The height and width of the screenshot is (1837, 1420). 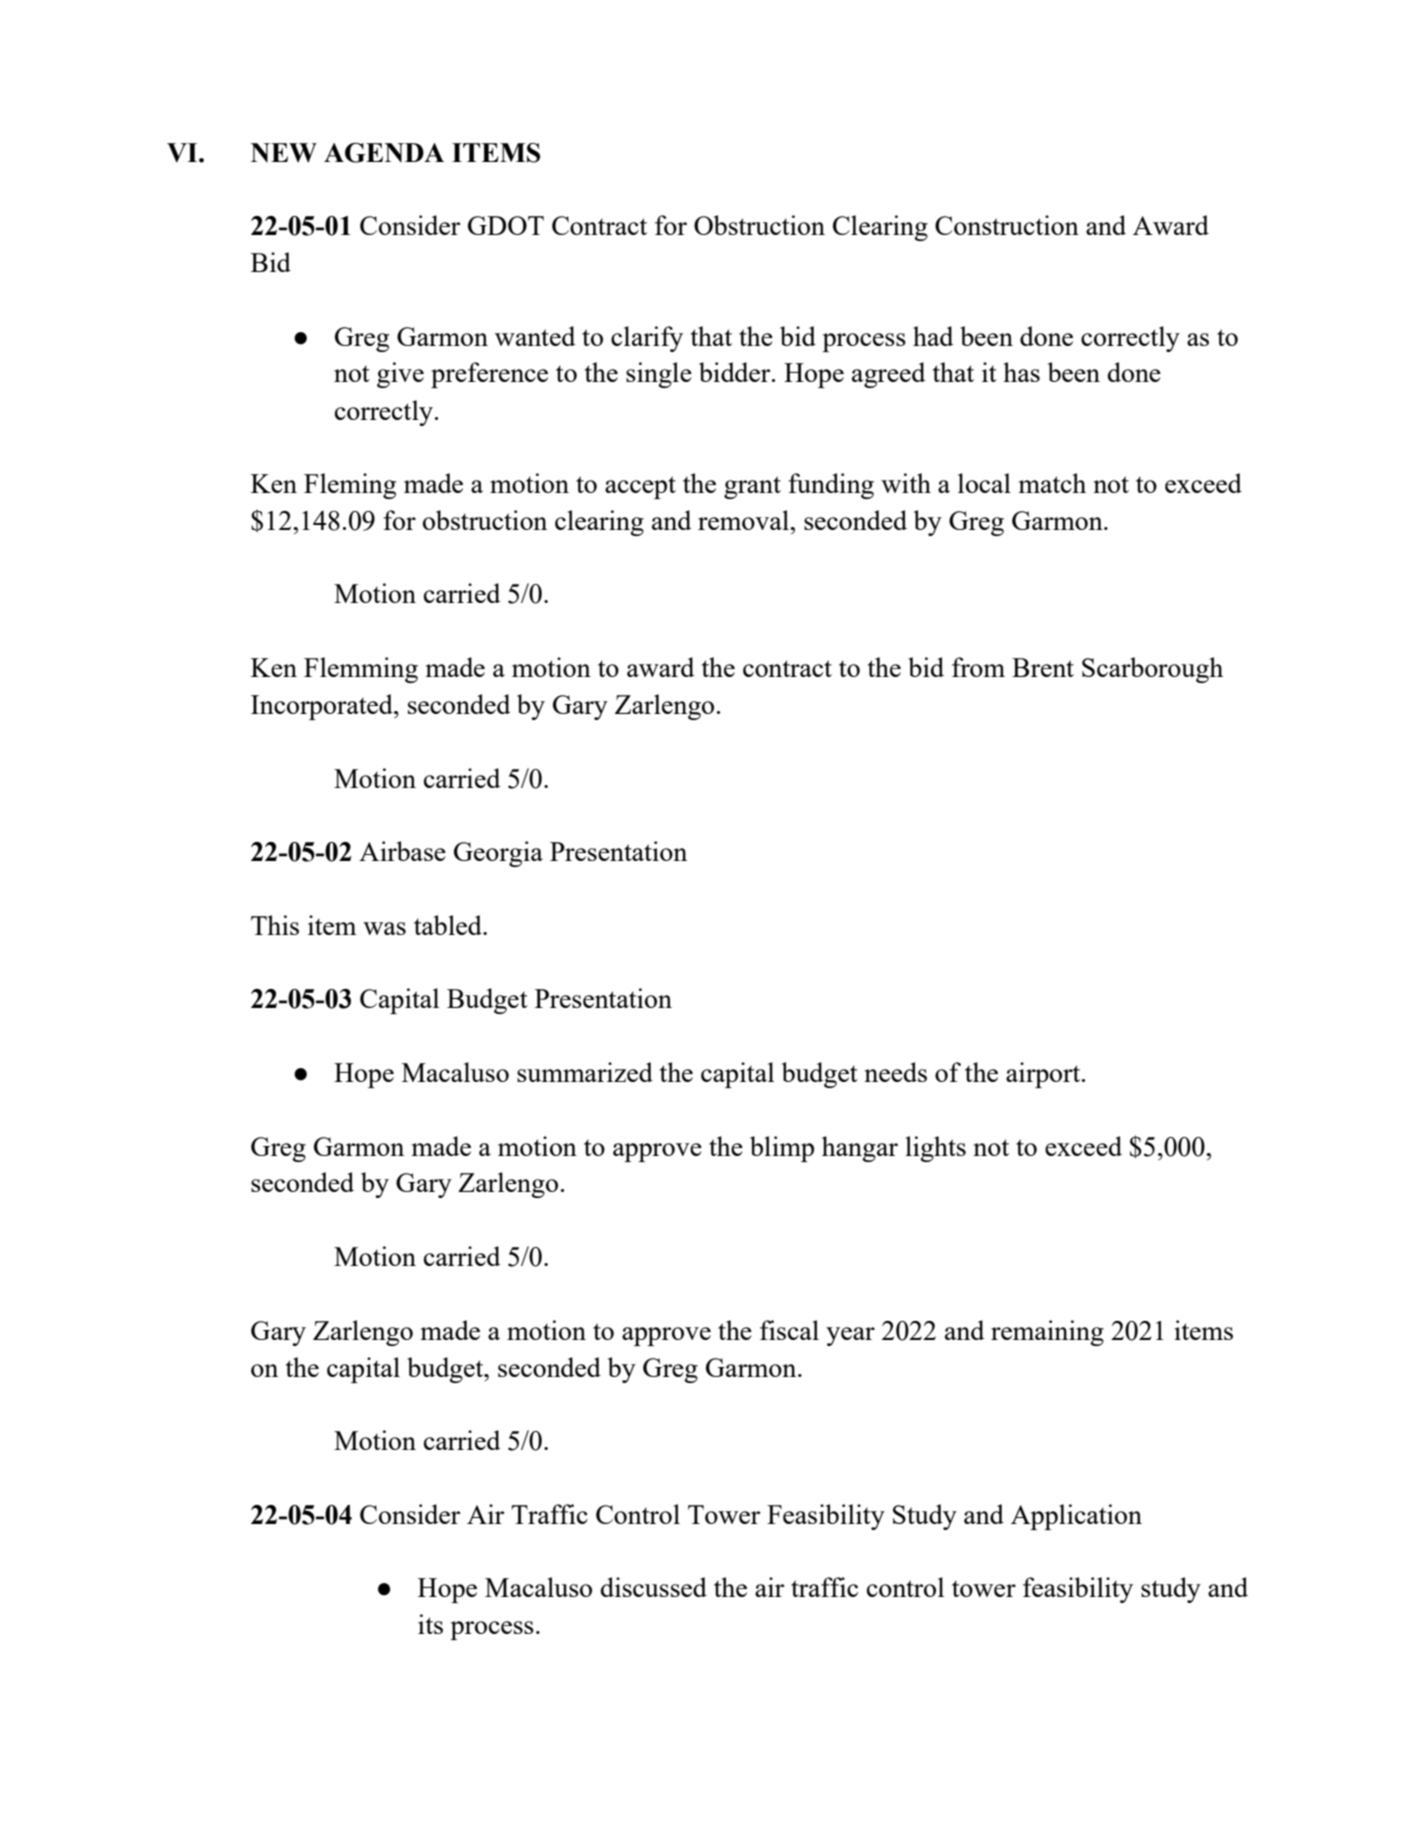 I want to click on AGENDA, so click(x=384, y=153).
